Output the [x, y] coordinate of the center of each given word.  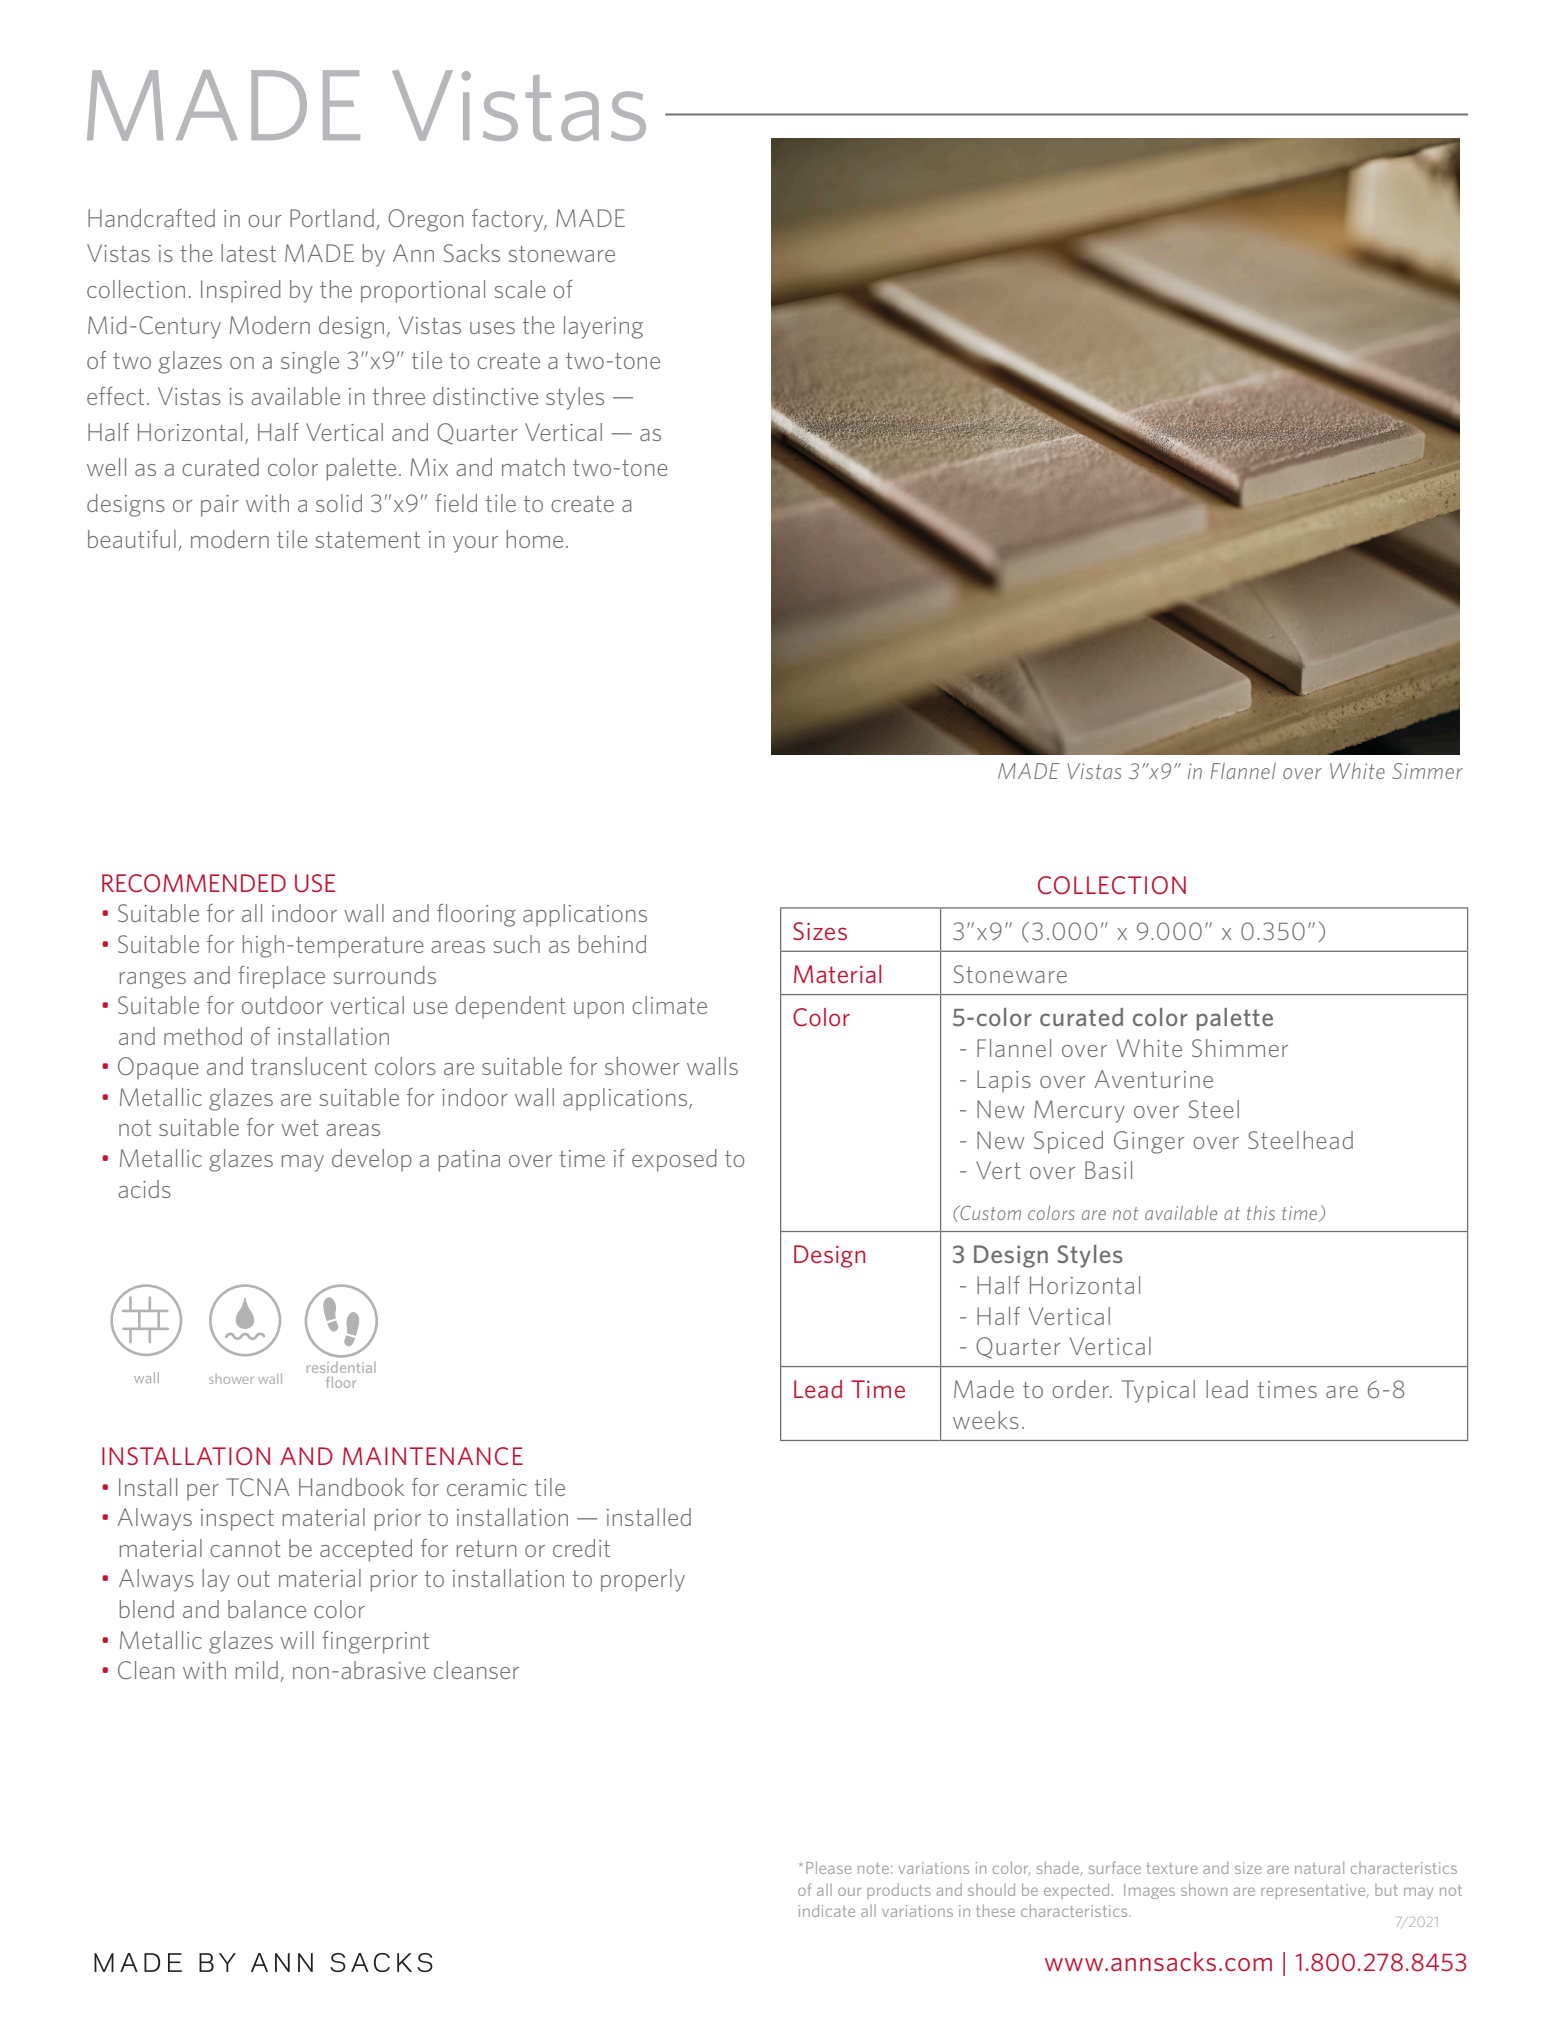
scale [520, 289]
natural [1319, 1867]
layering [603, 327]
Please [828, 1867]
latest [248, 253]
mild [257, 1670]
